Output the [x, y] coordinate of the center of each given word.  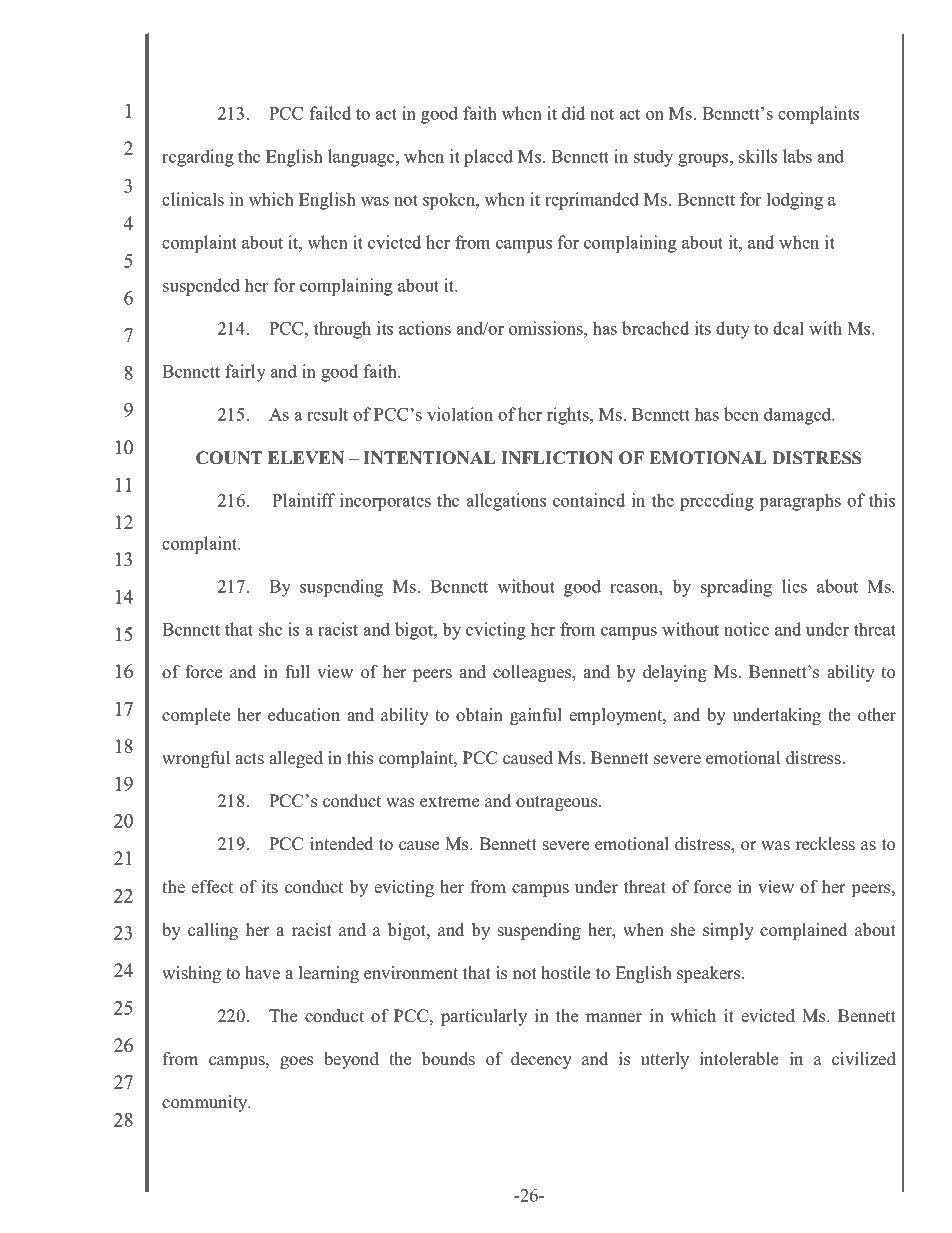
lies [794, 586]
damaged [799, 416]
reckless [825, 844]
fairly [245, 373]
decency [541, 1060]
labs [797, 156]
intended [341, 844]
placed [488, 158]
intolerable [739, 1059]
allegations [506, 502]
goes [296, 1062]
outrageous [558, 803]
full [297, 671]
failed [330, 113]
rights [569, 416]
